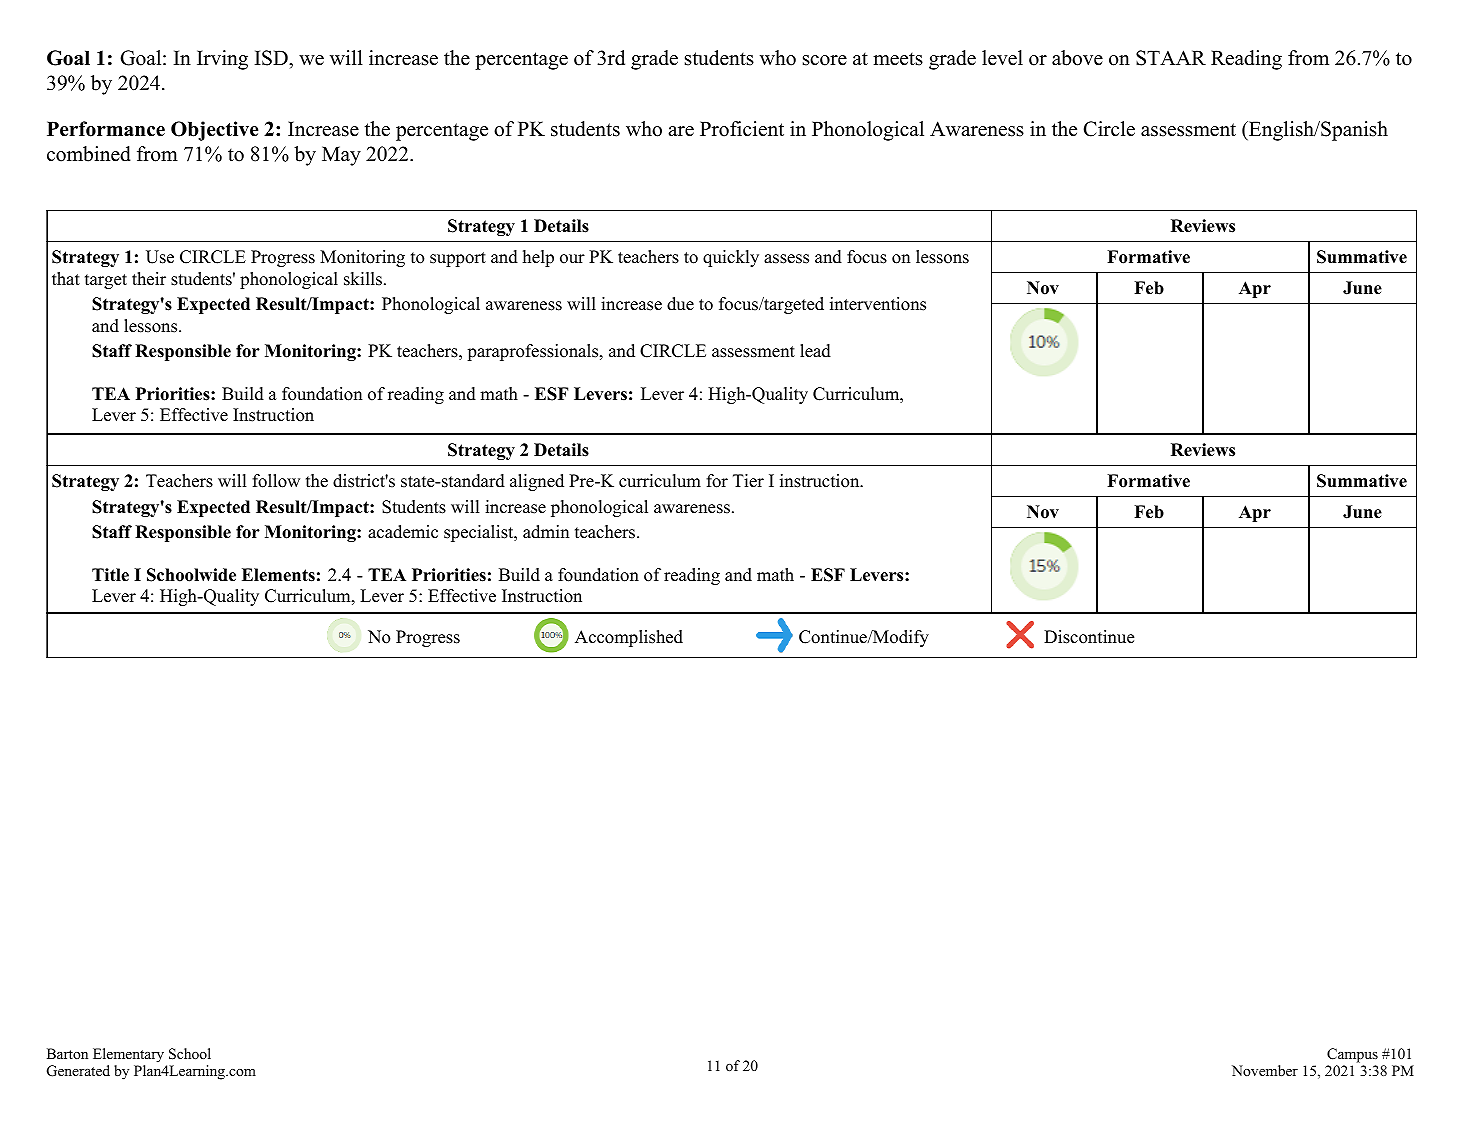  I want to click on admin, so click(546, 532).
